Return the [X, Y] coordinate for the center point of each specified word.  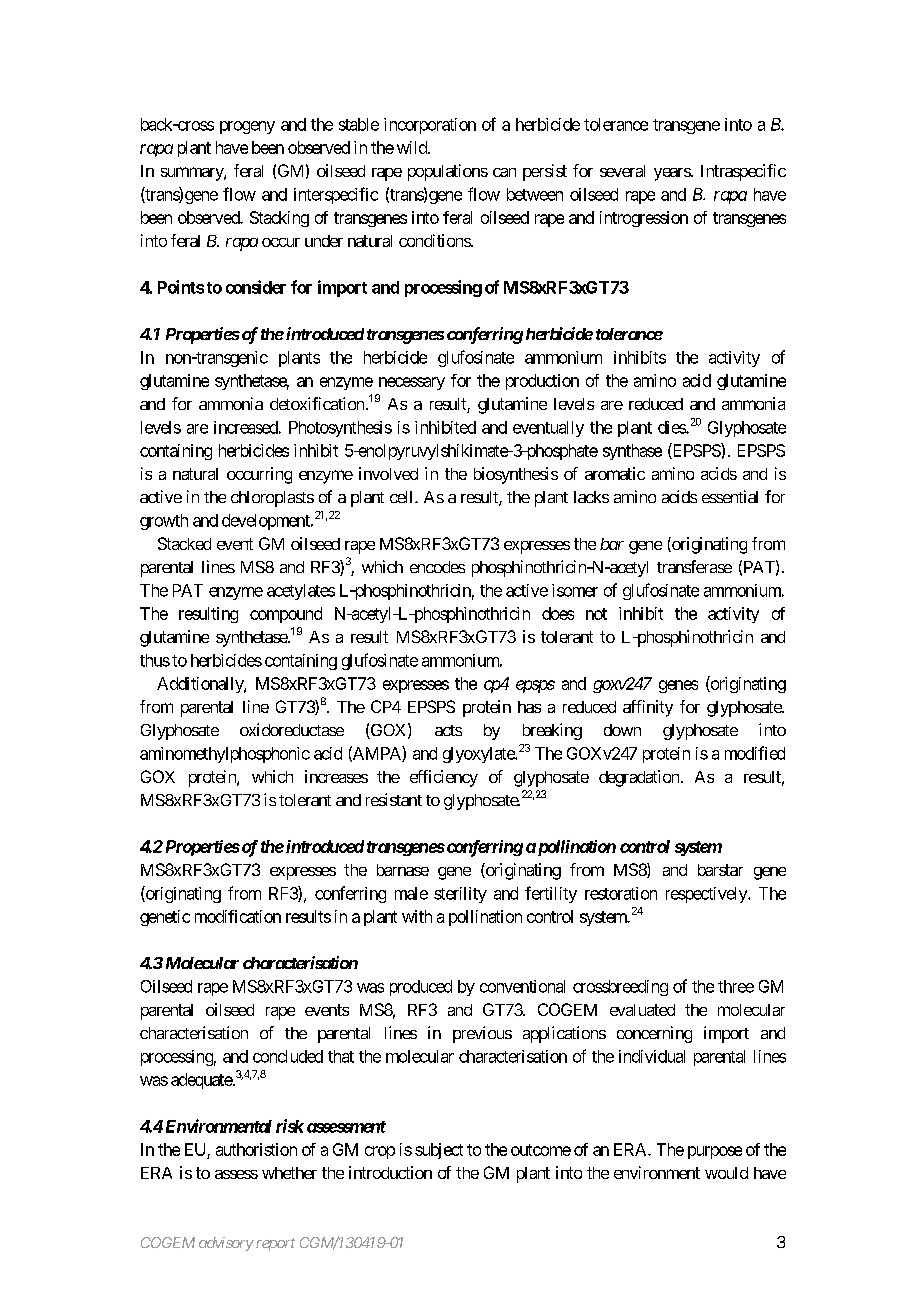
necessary [412, 383]
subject [439, 1151]
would [726, 1173]
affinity [648, 708]
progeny [247, 127]
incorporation [430, 126]
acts [448, 730]
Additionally [201, 685]
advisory [226, 1244]
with [417, 916]
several [622, 171]
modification [238, 916]
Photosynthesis [340, 429]
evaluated [642, 1010]
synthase [632, 452]
